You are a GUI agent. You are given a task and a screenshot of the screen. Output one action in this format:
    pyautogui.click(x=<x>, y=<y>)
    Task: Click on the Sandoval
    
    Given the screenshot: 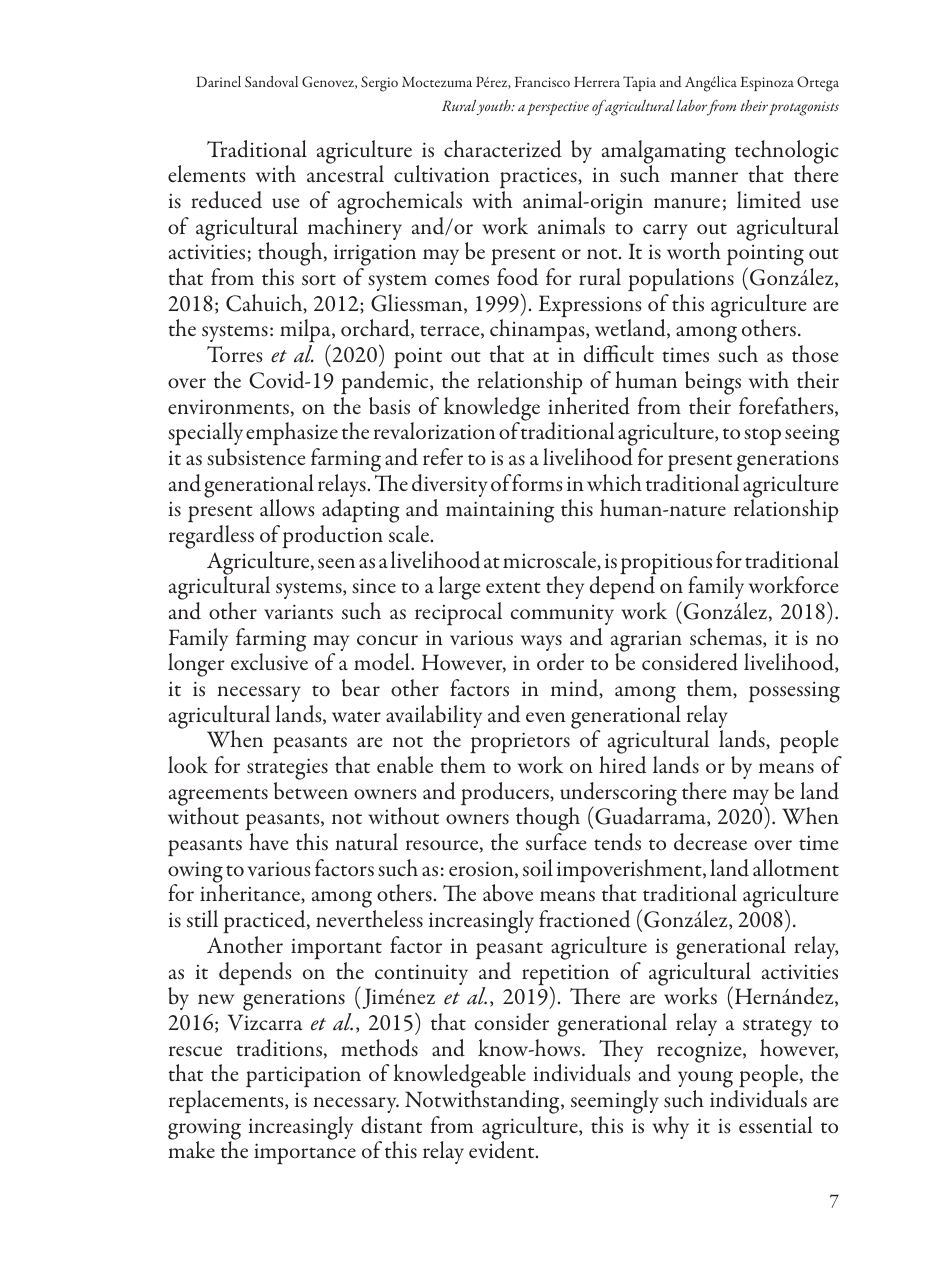 What is the action you would take?
    pyautogui.click(x=271, y=82)
